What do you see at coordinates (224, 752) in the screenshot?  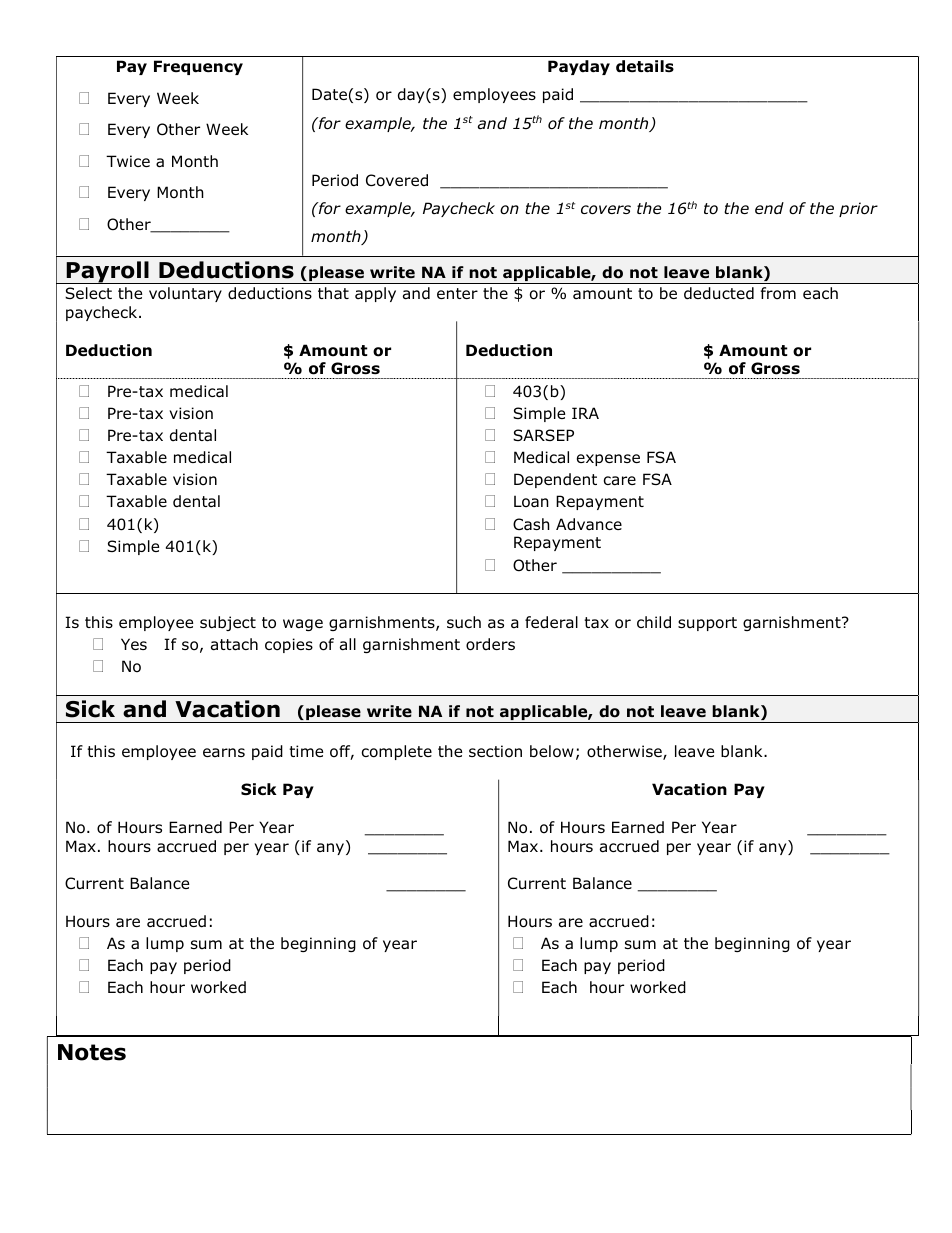 I see `earns` at bounding box center [224, 752].
